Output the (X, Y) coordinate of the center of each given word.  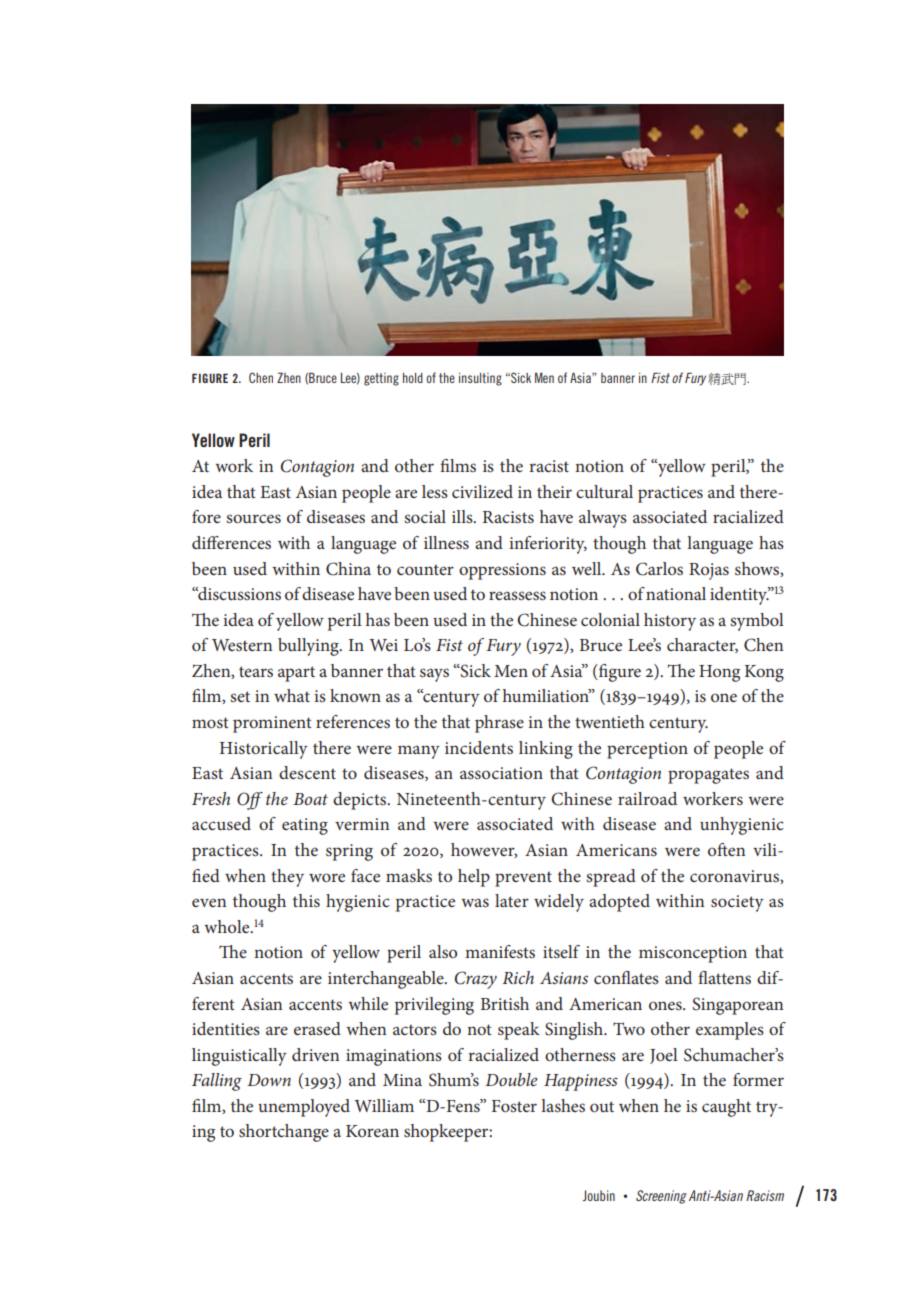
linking (546, 750)
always (603, 519)
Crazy (476, 980)
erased (317, 1028)
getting (381, 379)
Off (250, 801)
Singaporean (738, 1006)
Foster (514, 1106)
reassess (517, 595)
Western (242, 645)
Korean (372, 1131)
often (726, 849)
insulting (480, 379)
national (675, 593)
